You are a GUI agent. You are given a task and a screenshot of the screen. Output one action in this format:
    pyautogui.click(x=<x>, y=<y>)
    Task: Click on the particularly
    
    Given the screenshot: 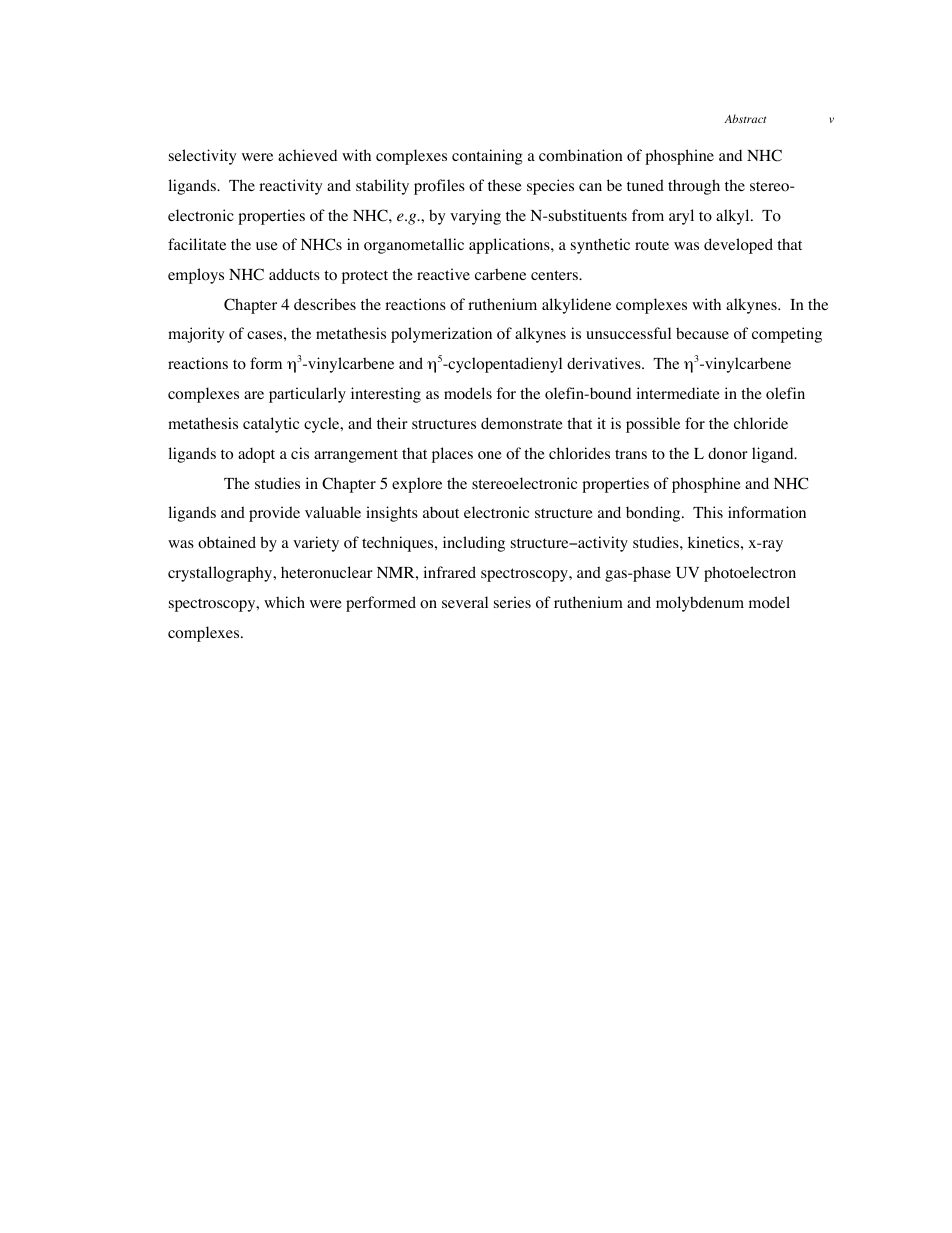 What is the action you would take?
    pyautogui.click(x=307, y=395)
